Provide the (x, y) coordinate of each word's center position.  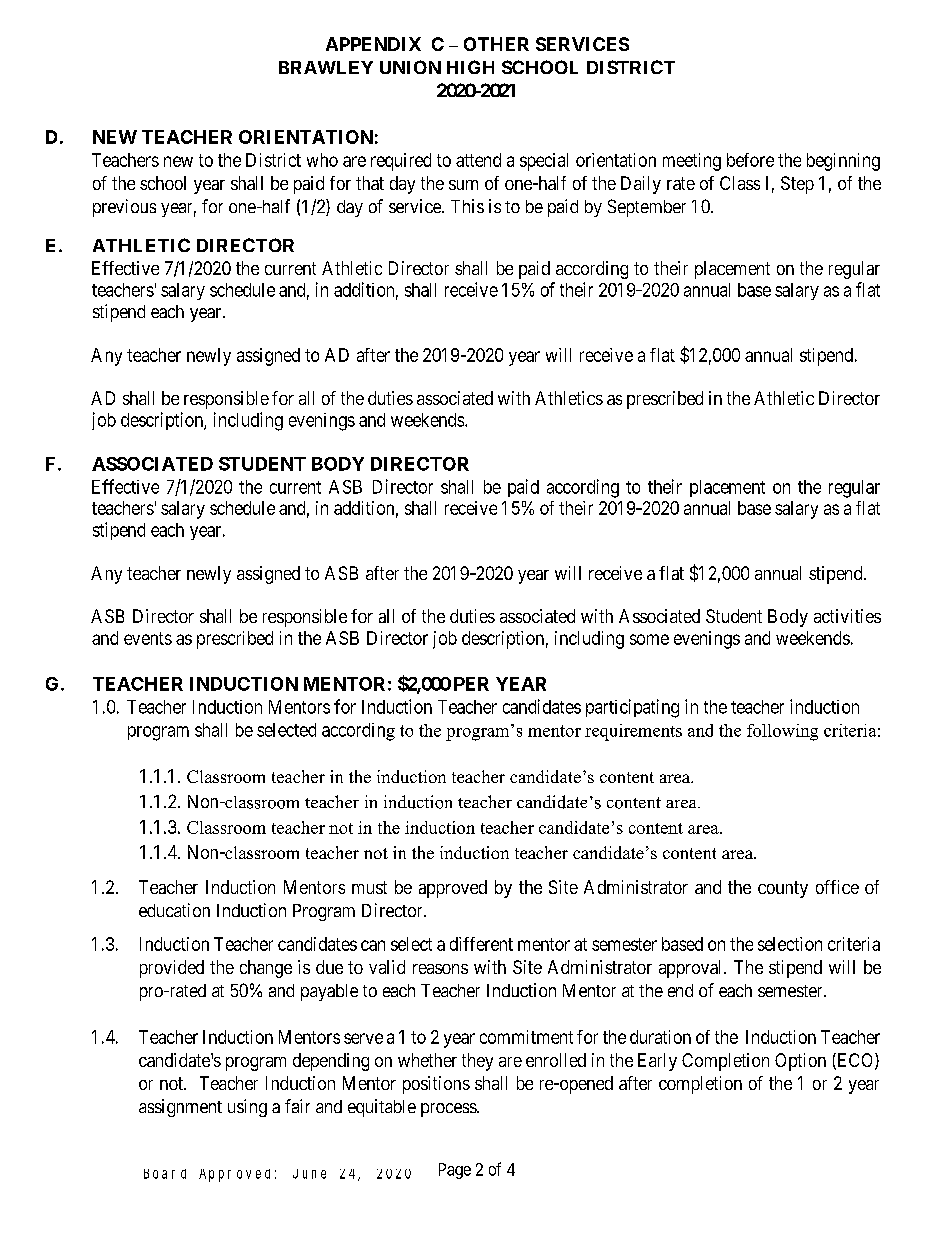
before (750, 160)
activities (847, 616)
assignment (180, 1108)
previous (124, 208)
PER (471, 684)
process (449, 1110)
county (783, 889)
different (481, 944)
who (322, 160)
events (148, 638)
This (467, 206)
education (174, 910)
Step (797, 185)
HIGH (470, 67)
